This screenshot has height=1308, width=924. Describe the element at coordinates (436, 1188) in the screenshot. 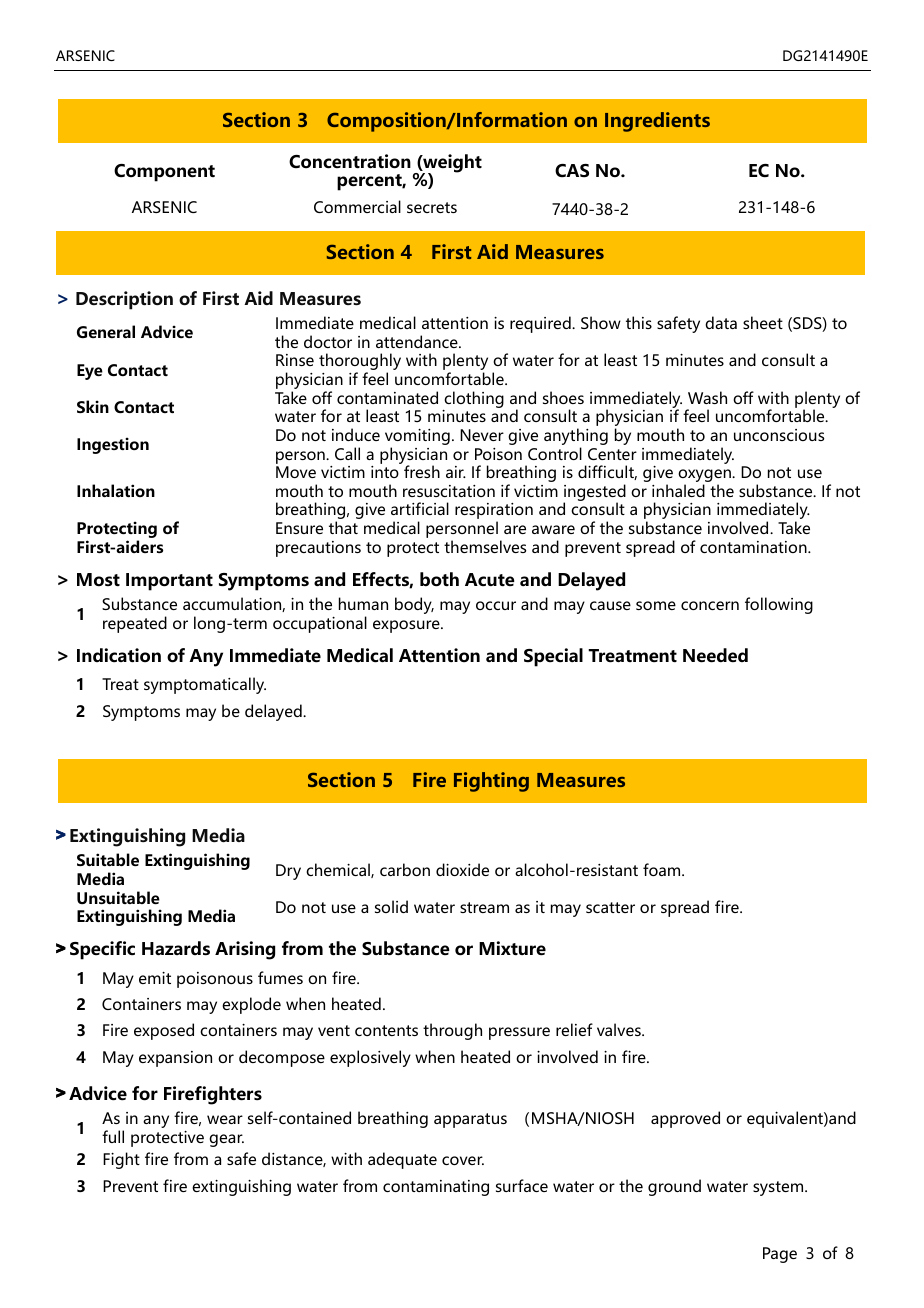

I see `contaminating` at that location.
